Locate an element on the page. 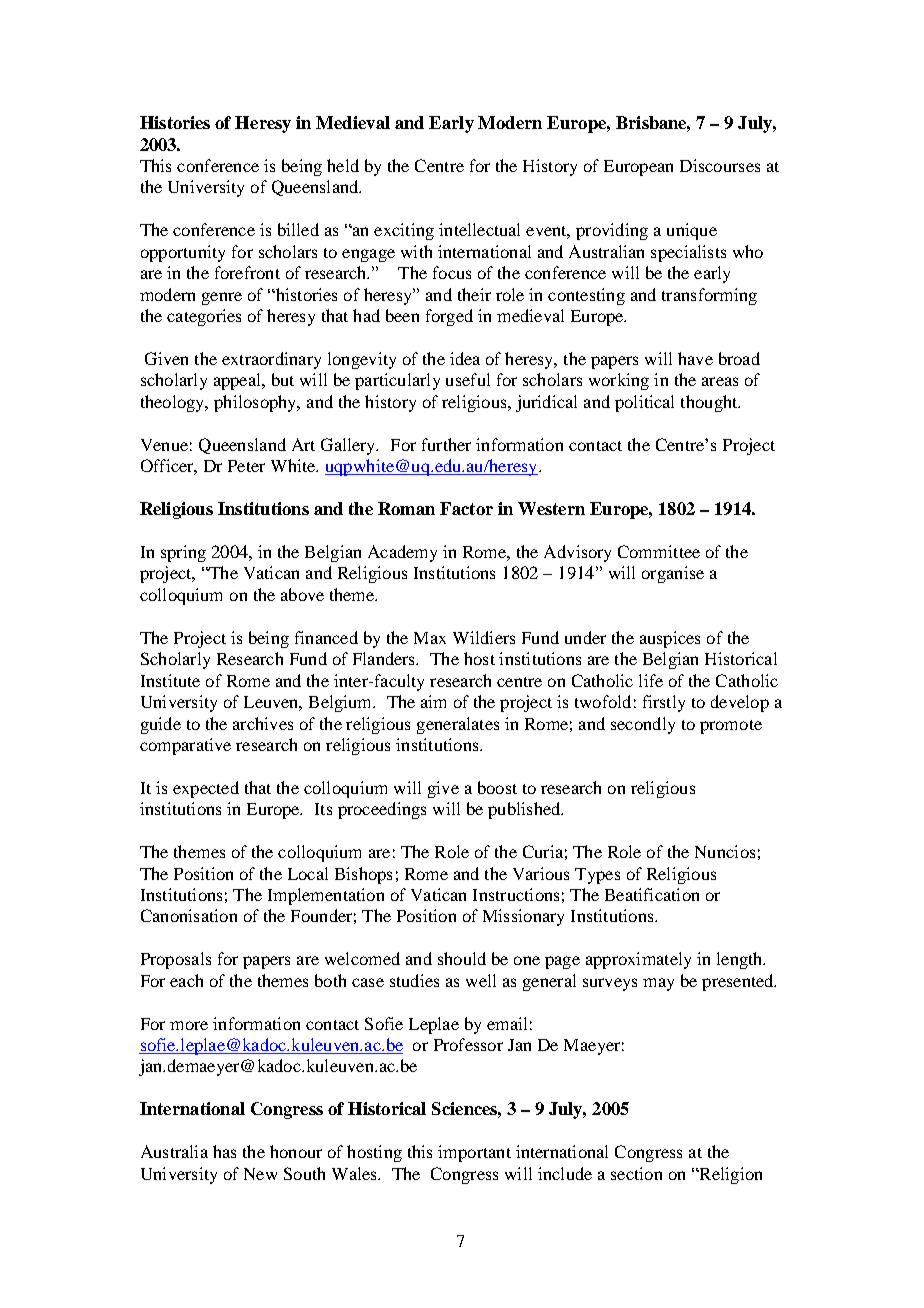 Image resolution: width=924 pixels, height=1308 pixels. intellectual is located at coordinates (479, 229).
